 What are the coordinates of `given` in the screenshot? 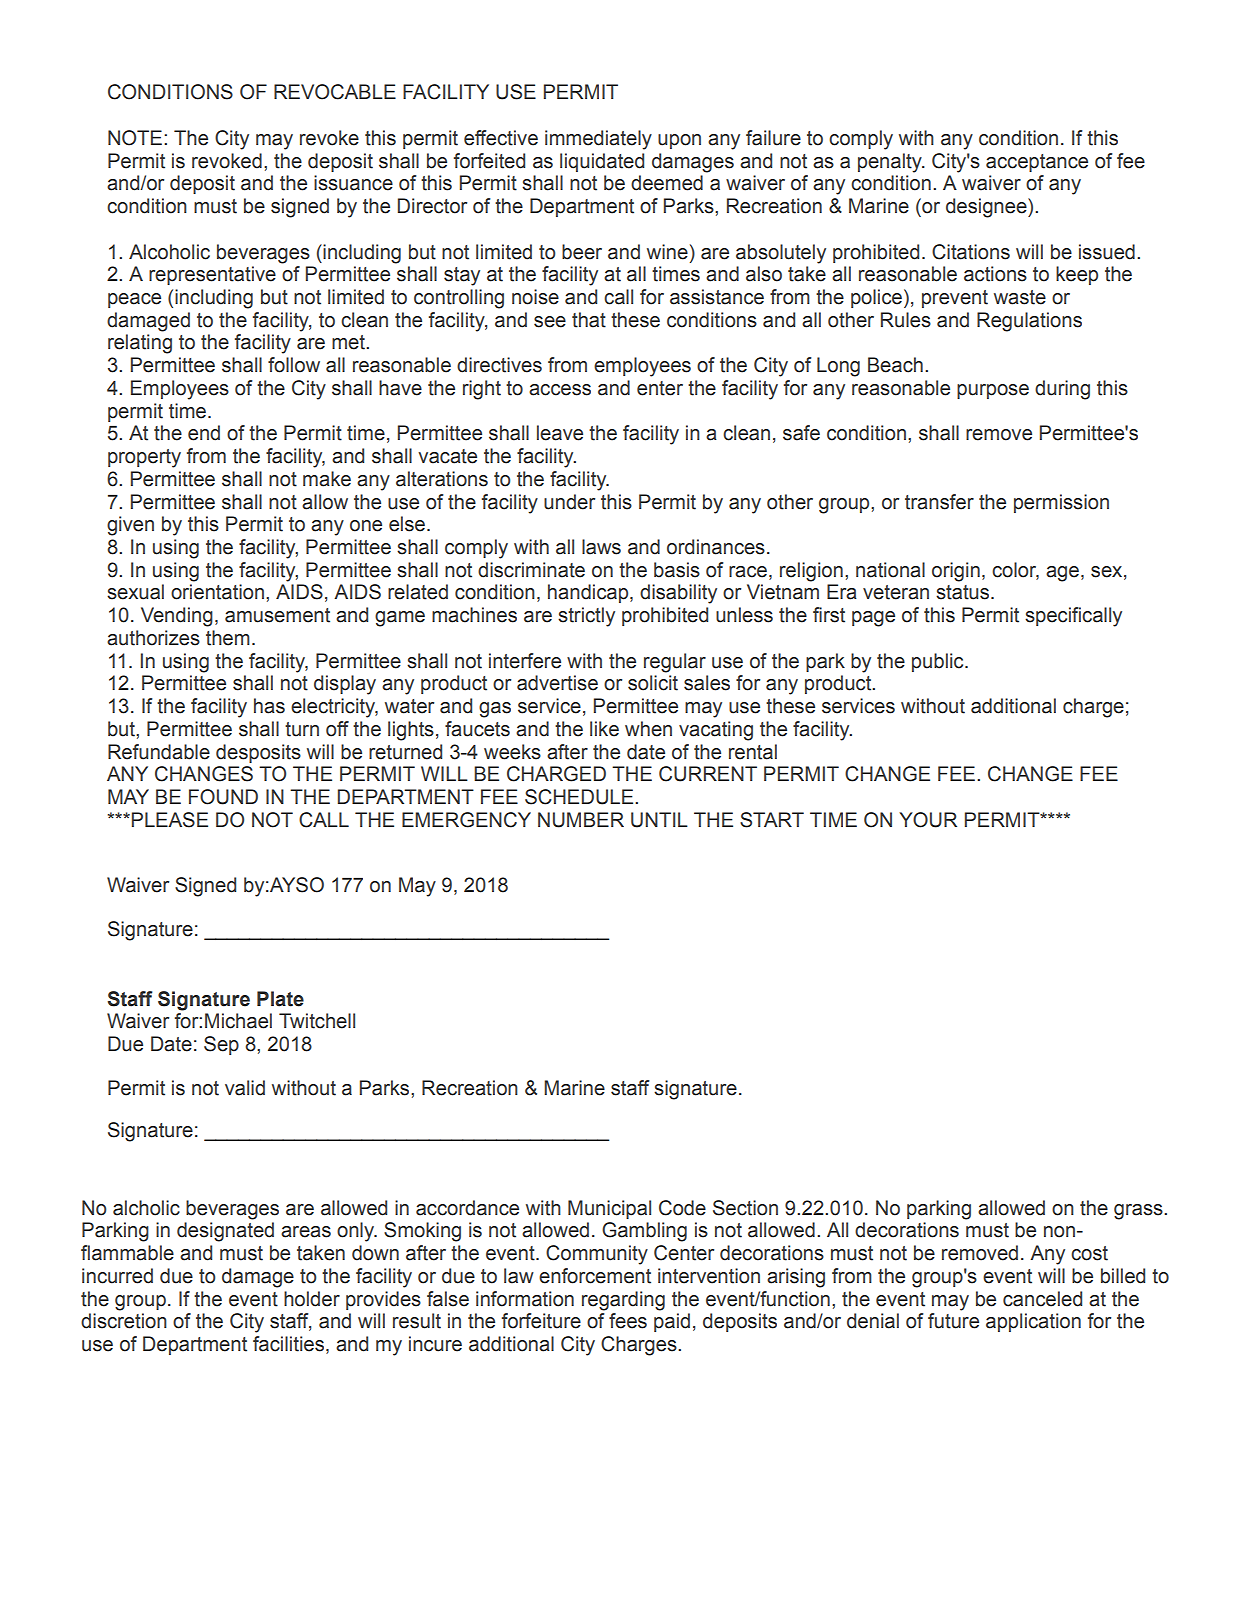 It's located at (130, 526).
